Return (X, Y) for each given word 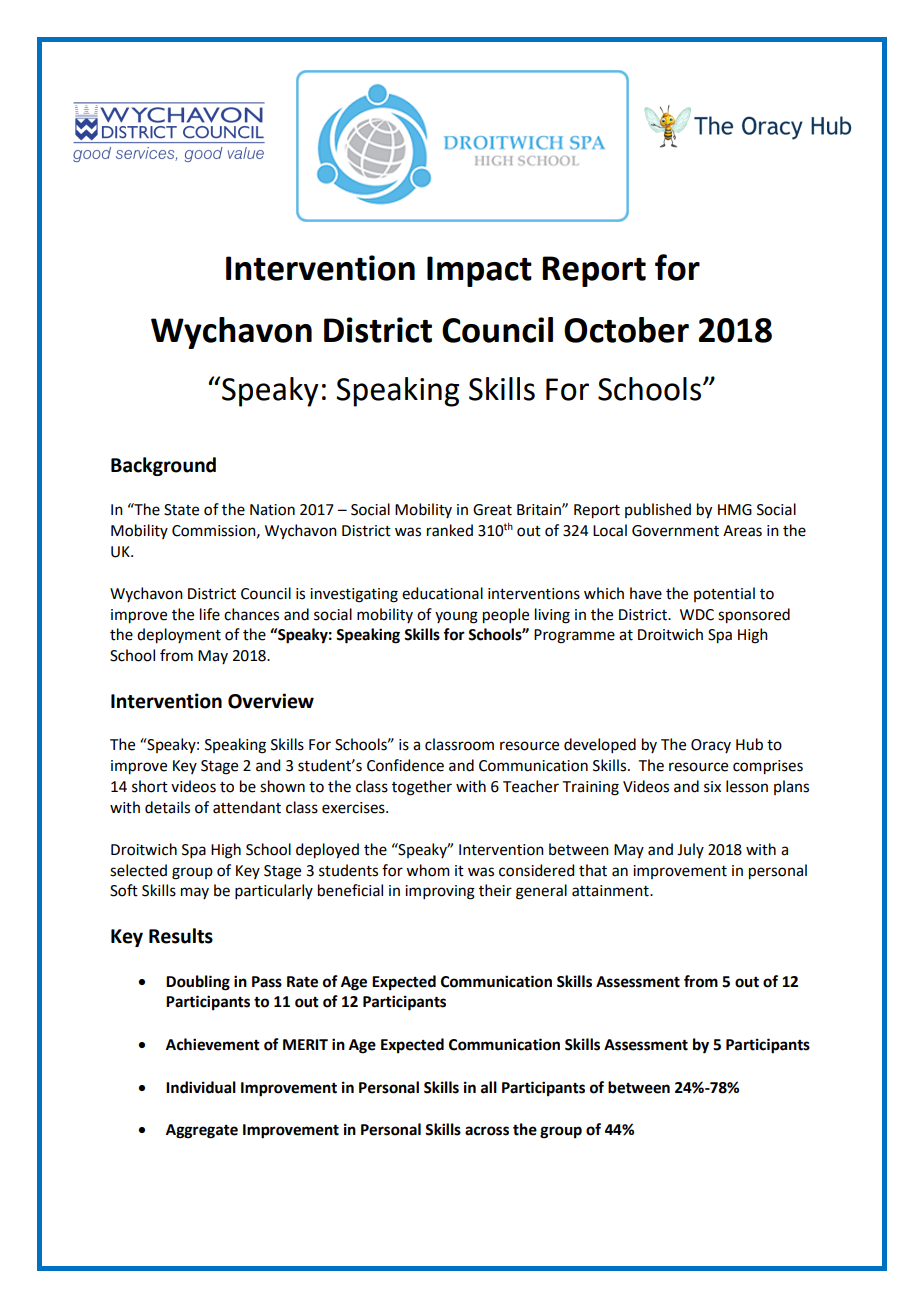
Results (181, 936)
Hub (749, 744)
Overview (271, 701)
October (626, 330)
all (489, 1087)
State (181, 510)
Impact (479, 271)
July (690, 850)
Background (163, 466)
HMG (735, 510)
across (487, 1131)
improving (440, 892)
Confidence (405, 765)
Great (492, 510)
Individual (201, 1087)
